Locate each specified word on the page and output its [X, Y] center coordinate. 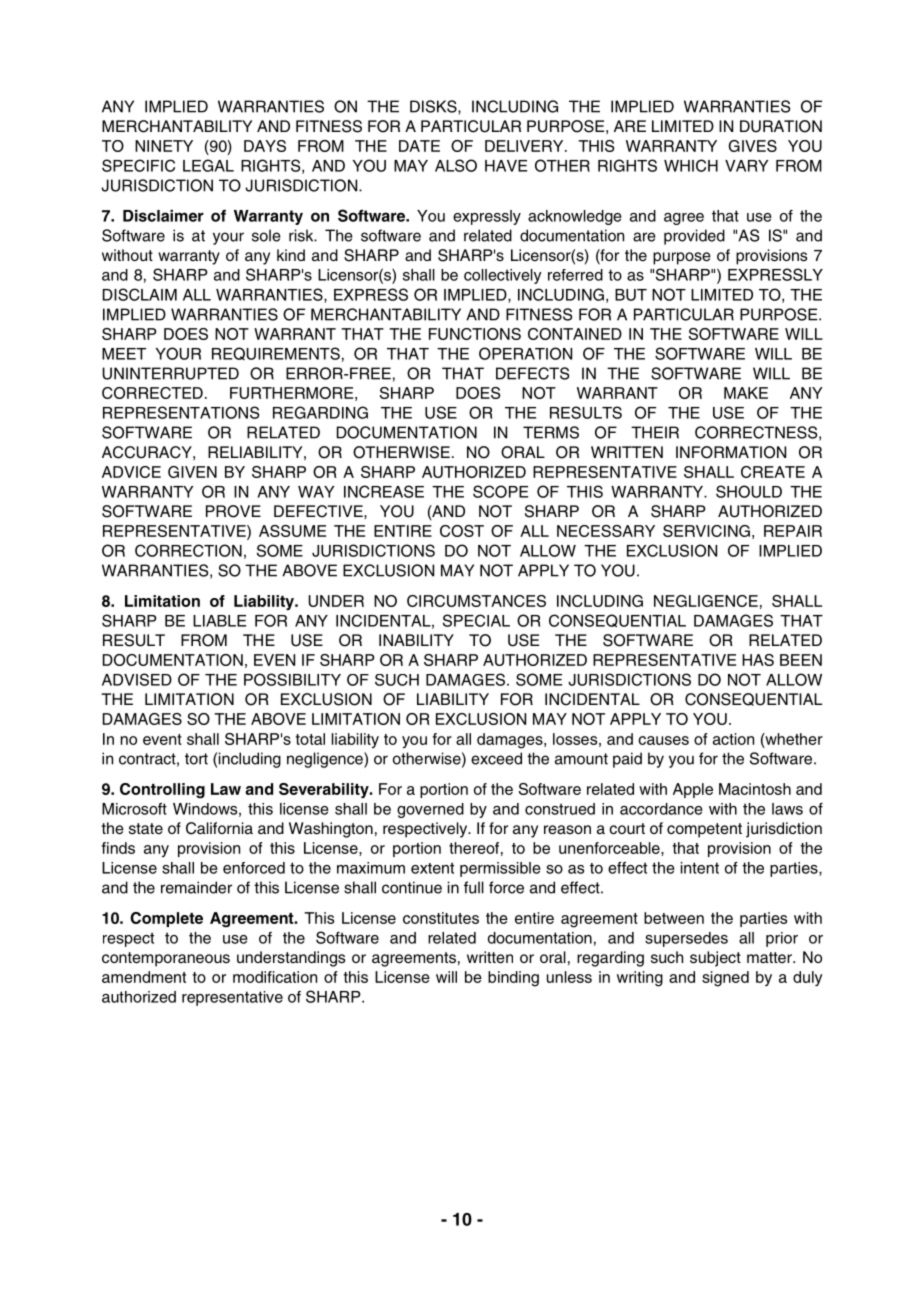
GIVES [753, 146]
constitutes [441, 918]
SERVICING [706, 531]
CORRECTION [188, 550]
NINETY [164, 146]
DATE [419, 146]
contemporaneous [166, 959]
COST [462, 531]
